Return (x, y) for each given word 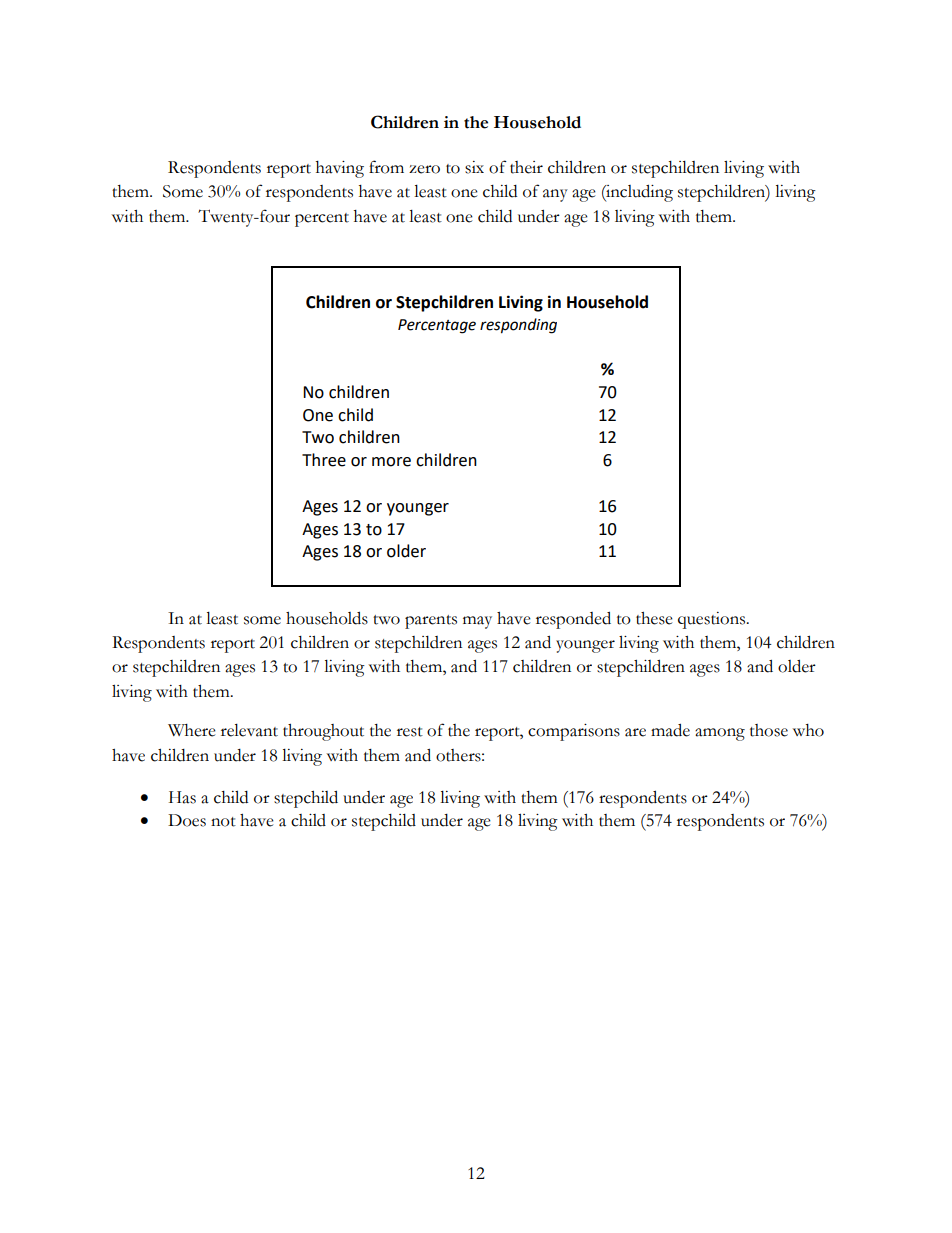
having (340, 169)
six (474, 167)
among (720, 734)
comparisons (574, 732)
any (555, 195)
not (223, 822)
